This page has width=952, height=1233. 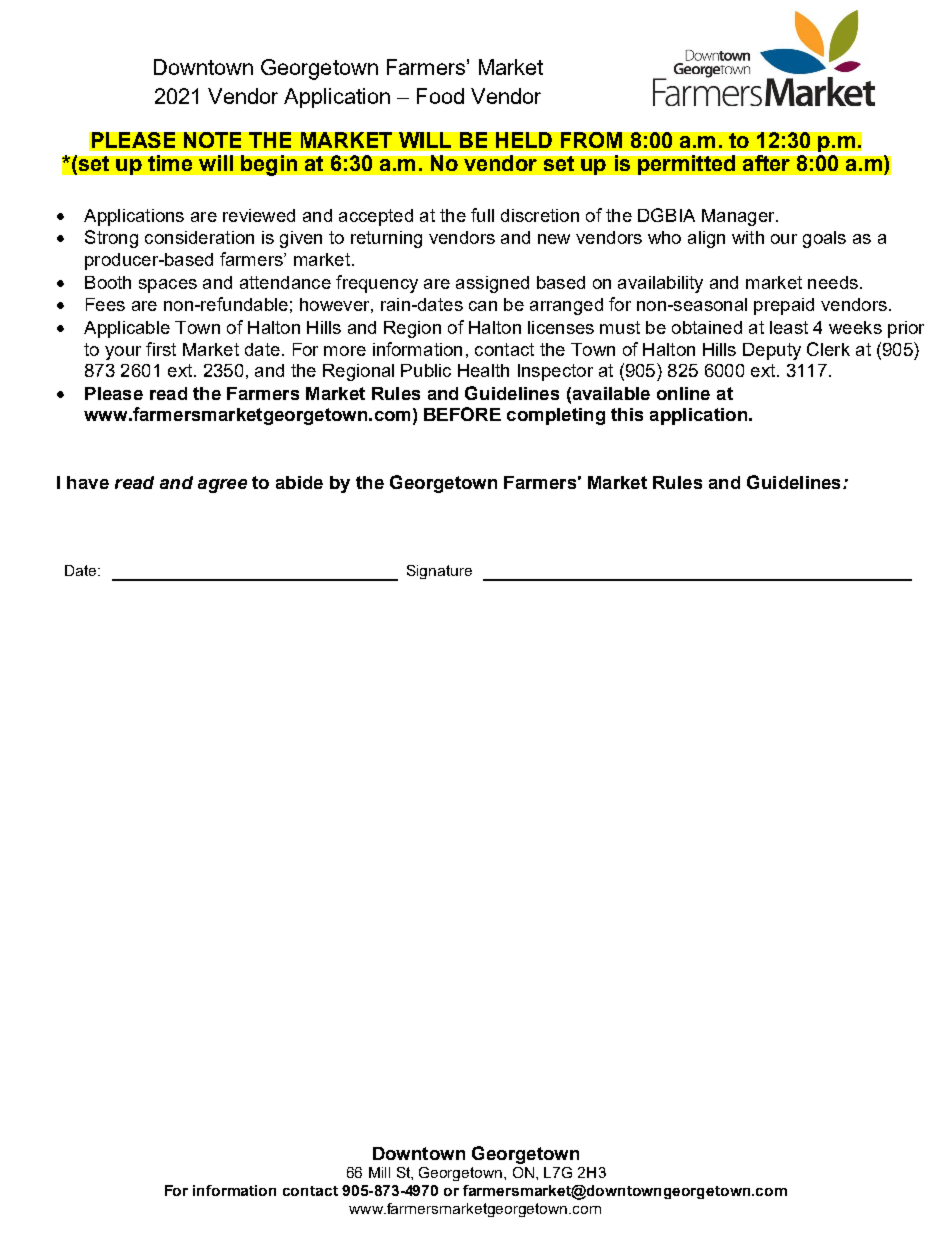 I want to click on Mill, so click(x=379, y=1172).
